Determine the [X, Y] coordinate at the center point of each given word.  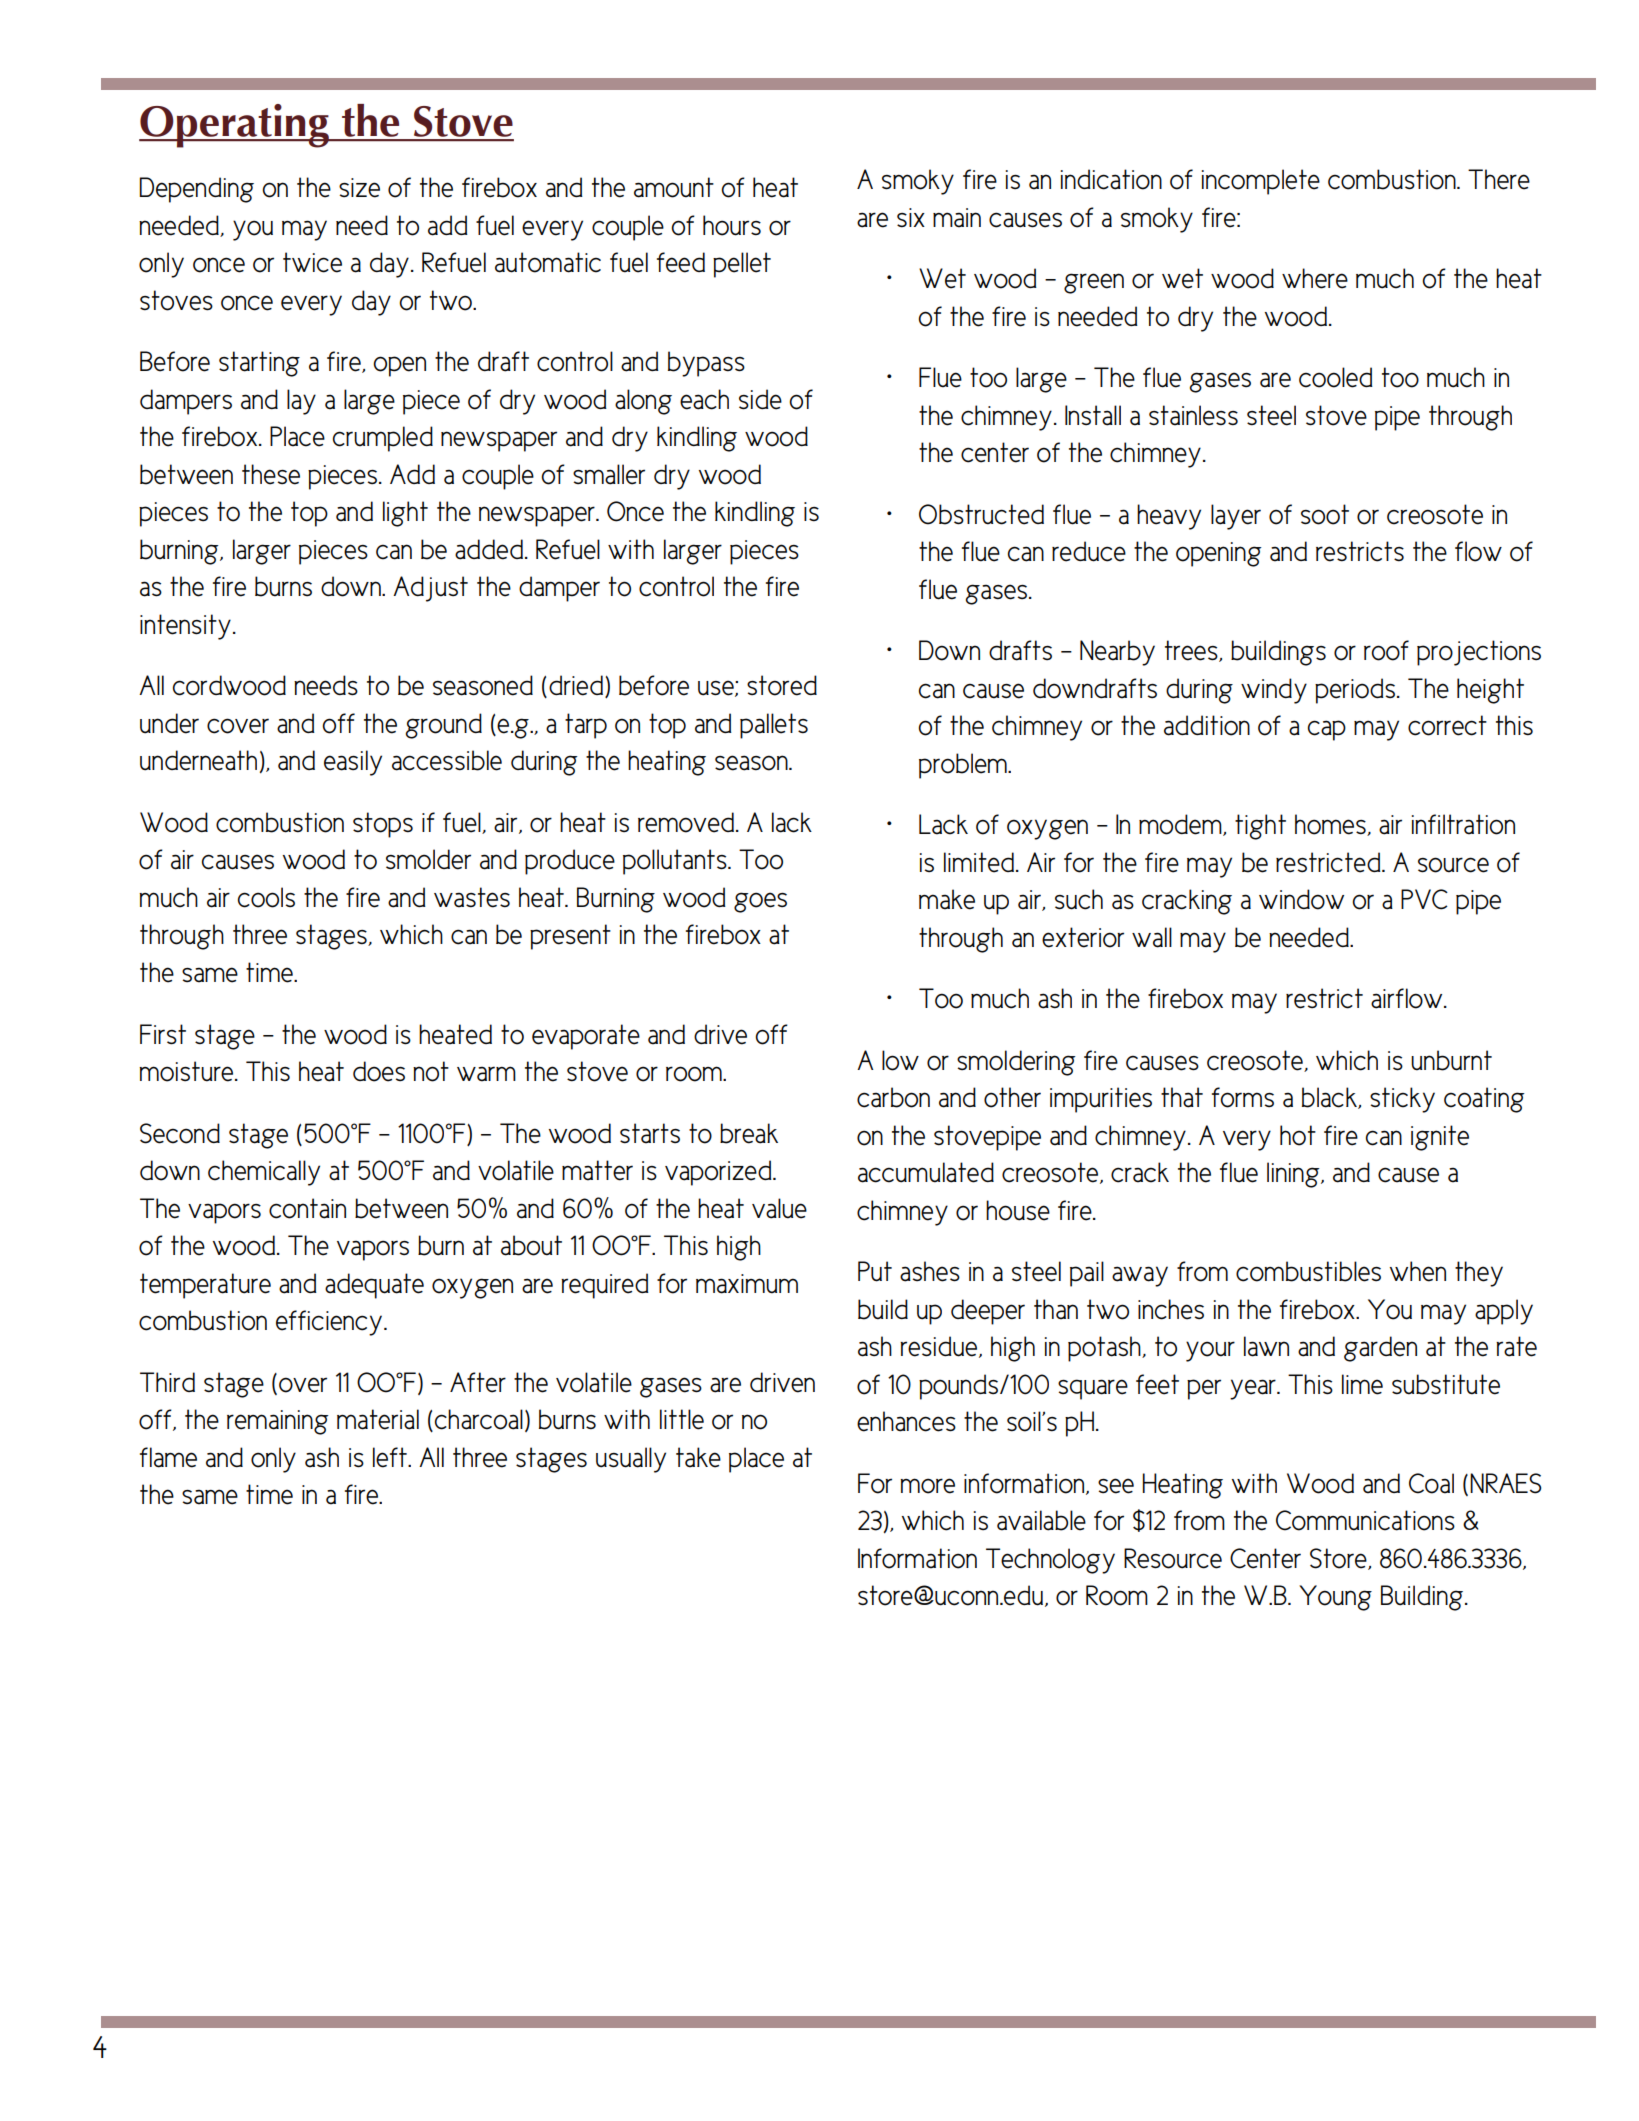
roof [1386, 650]
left [391, 1457]
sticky [1402, 1100]
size [359, 188]
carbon [893, 1097]
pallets [774, 726]
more [927, 1486]
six [911, 218]
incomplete [1261, 182]
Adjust [430, 589]
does [379, 1071]
